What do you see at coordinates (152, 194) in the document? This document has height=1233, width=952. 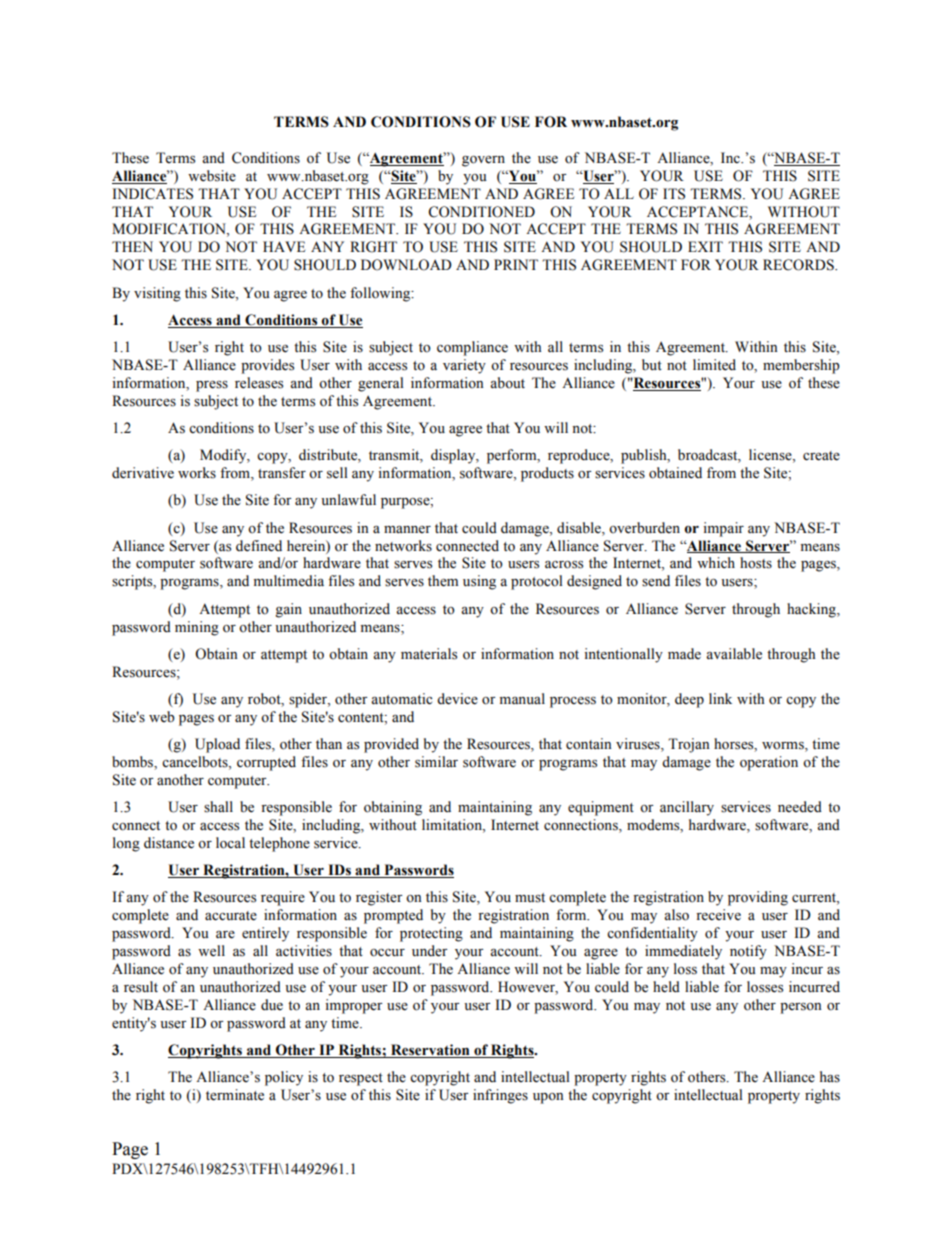 I see `INDICATES` at bounding box center [152, 194].
